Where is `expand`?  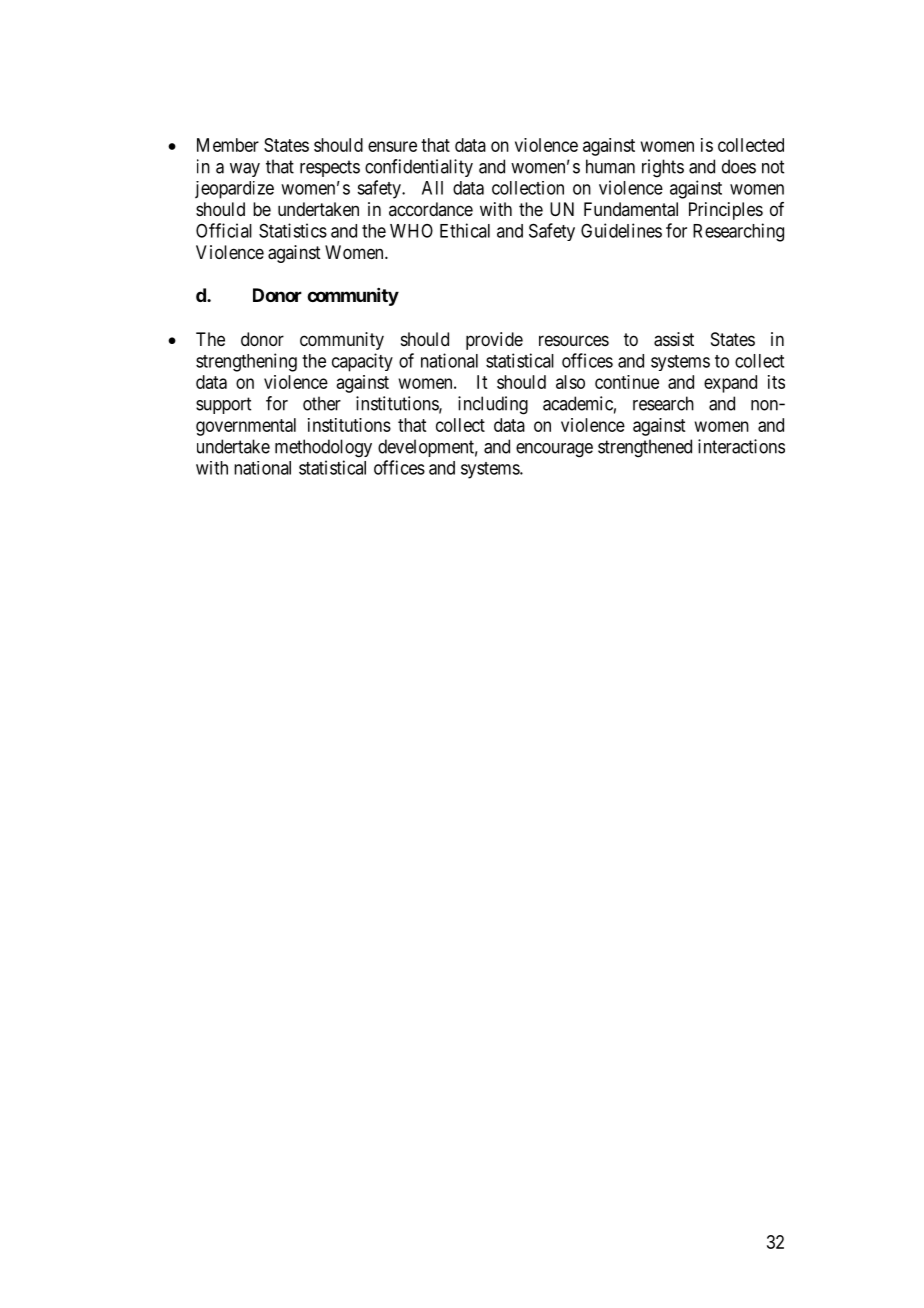
expand is located at coordinates (730, 384).
